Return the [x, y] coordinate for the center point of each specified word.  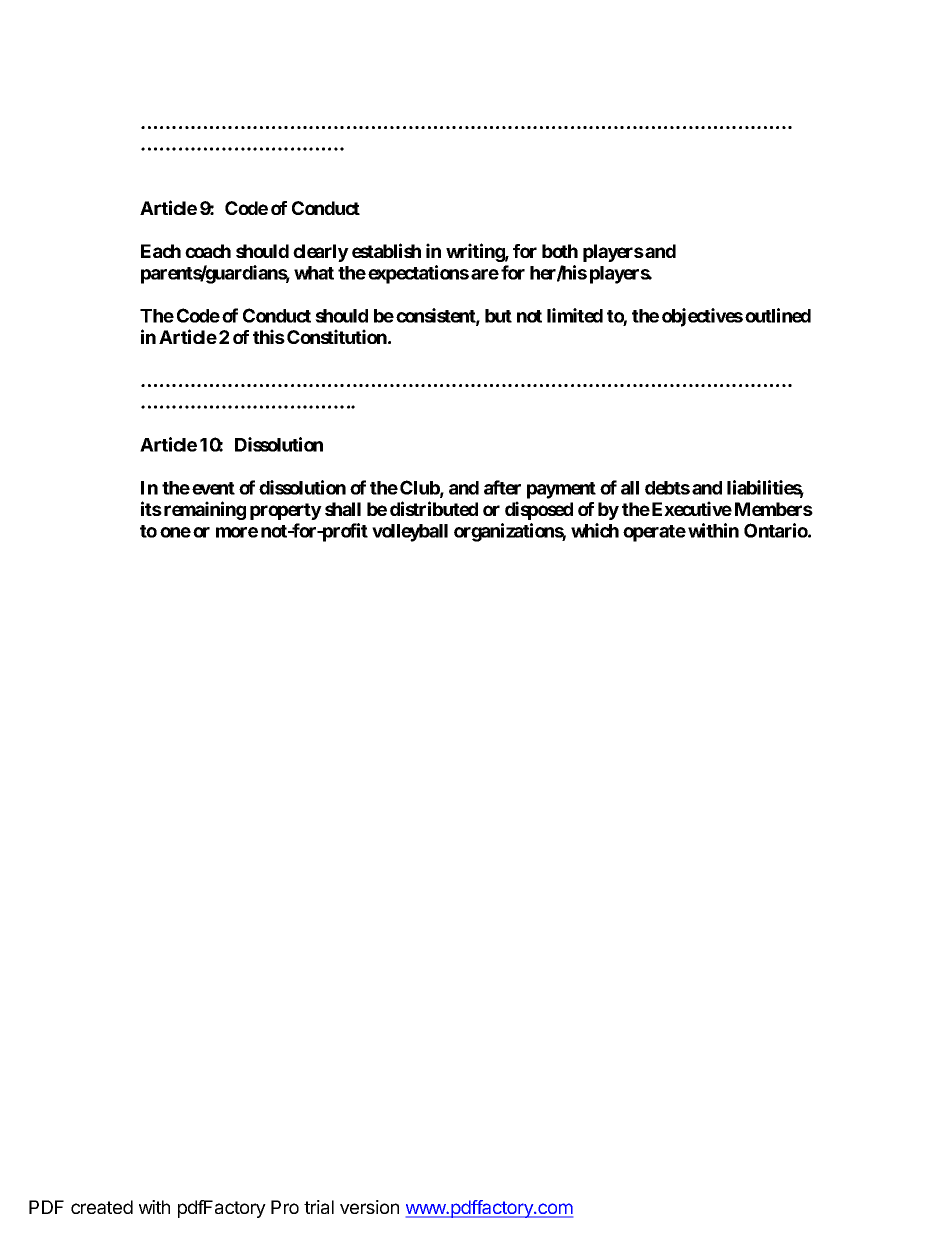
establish [386, 250]
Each [161, 251]
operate [654, 533]
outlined [778, 315]
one [175, 532]
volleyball [410, 533]
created [102, 1207]
